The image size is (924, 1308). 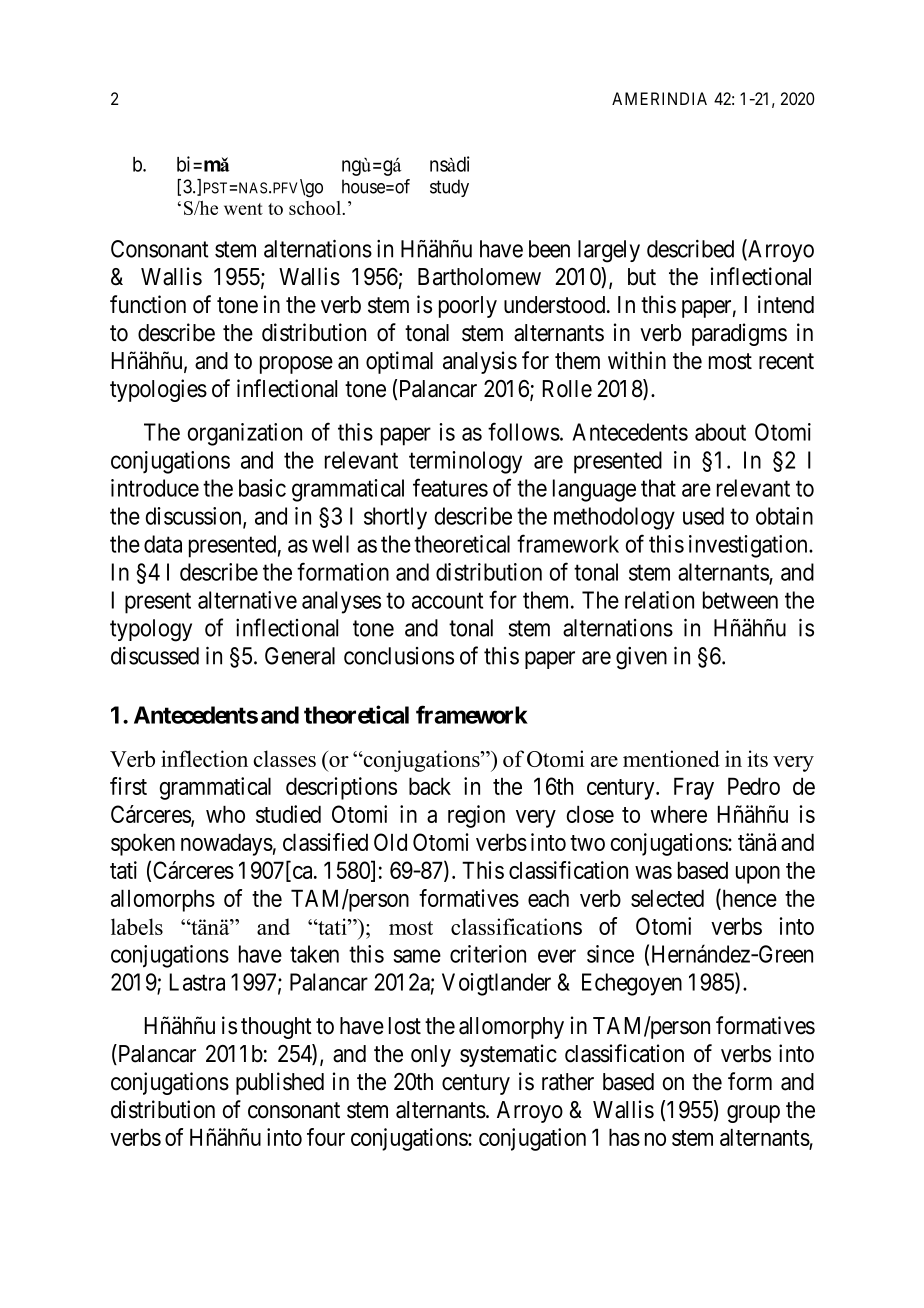 What do you see at coordinates (243, 209) in the screenshot?
I see `went` at bounding box center [243, 209].
